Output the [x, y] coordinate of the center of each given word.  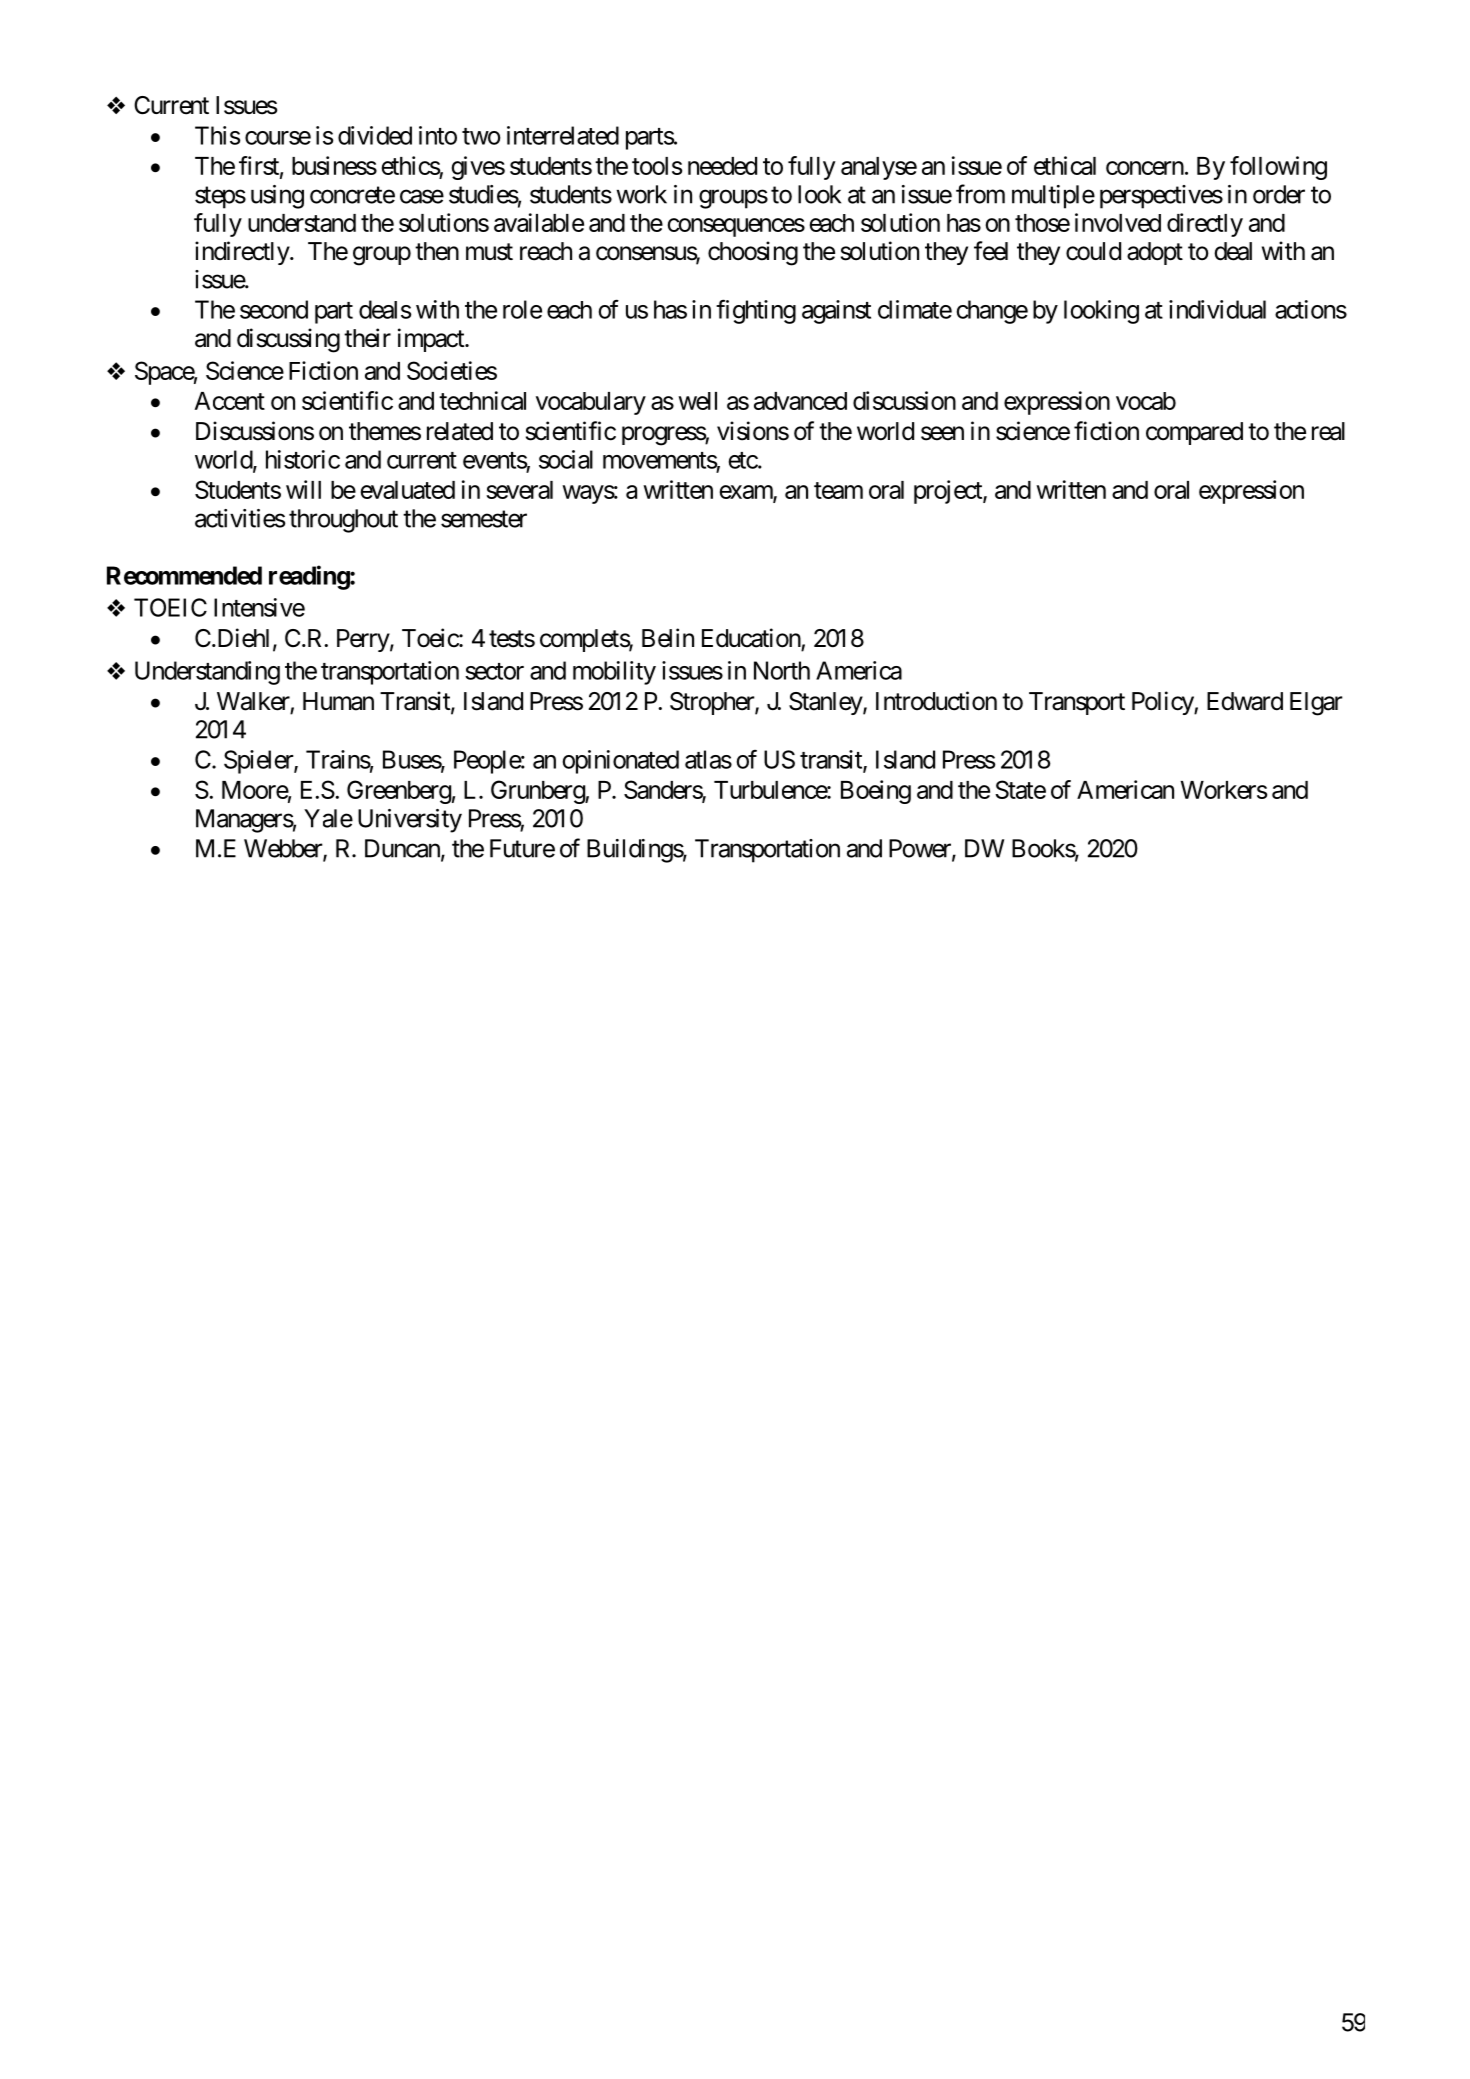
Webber [284, 849]
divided [375, 135]
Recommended [184, 575]
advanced [800, 401]
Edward [1245, 701]
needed [722, 166]
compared [1194, 433]
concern [1145, 168]
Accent [230, 401]
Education [751, 638]
